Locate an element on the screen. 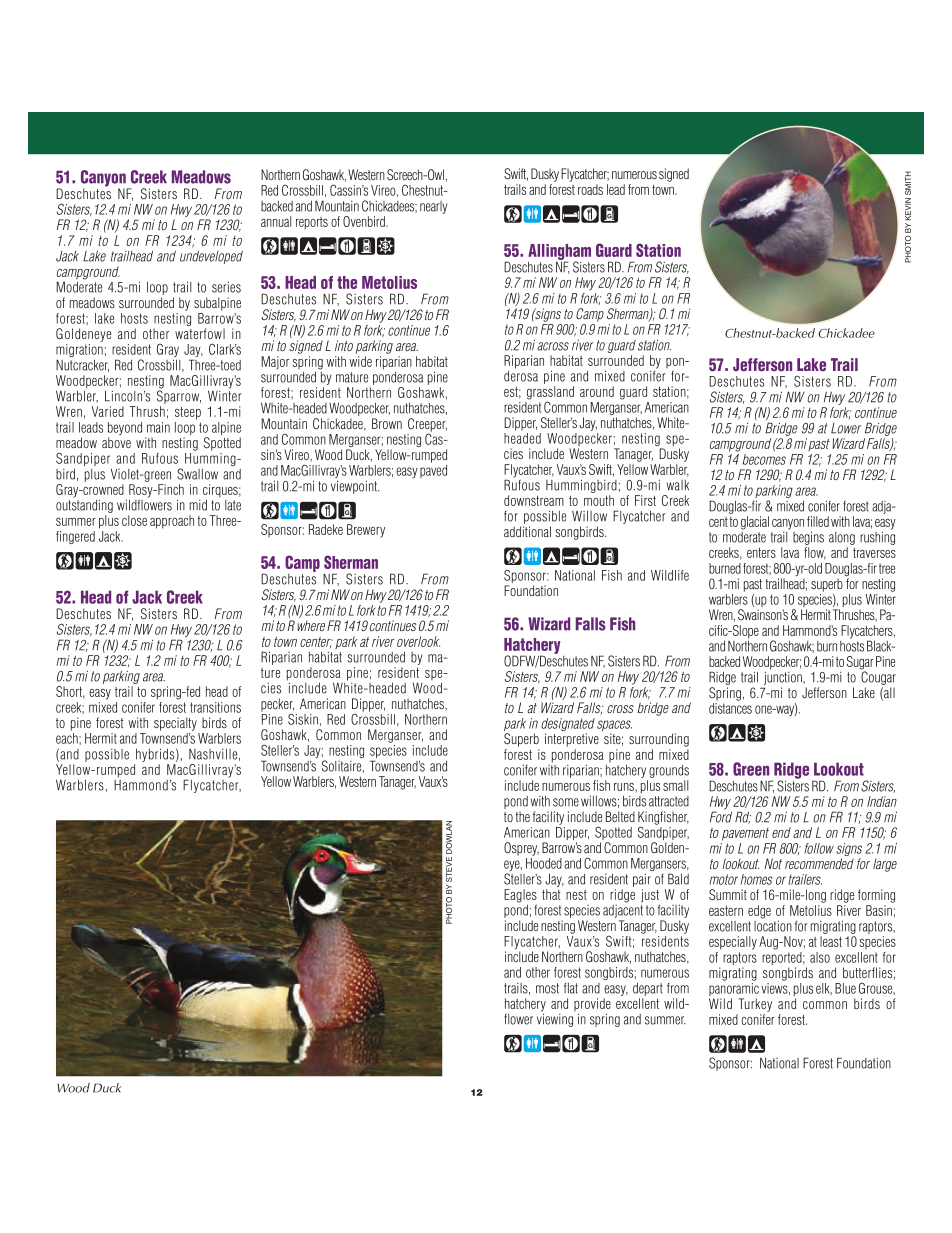  Ford is located at coordinates (721, 816).
